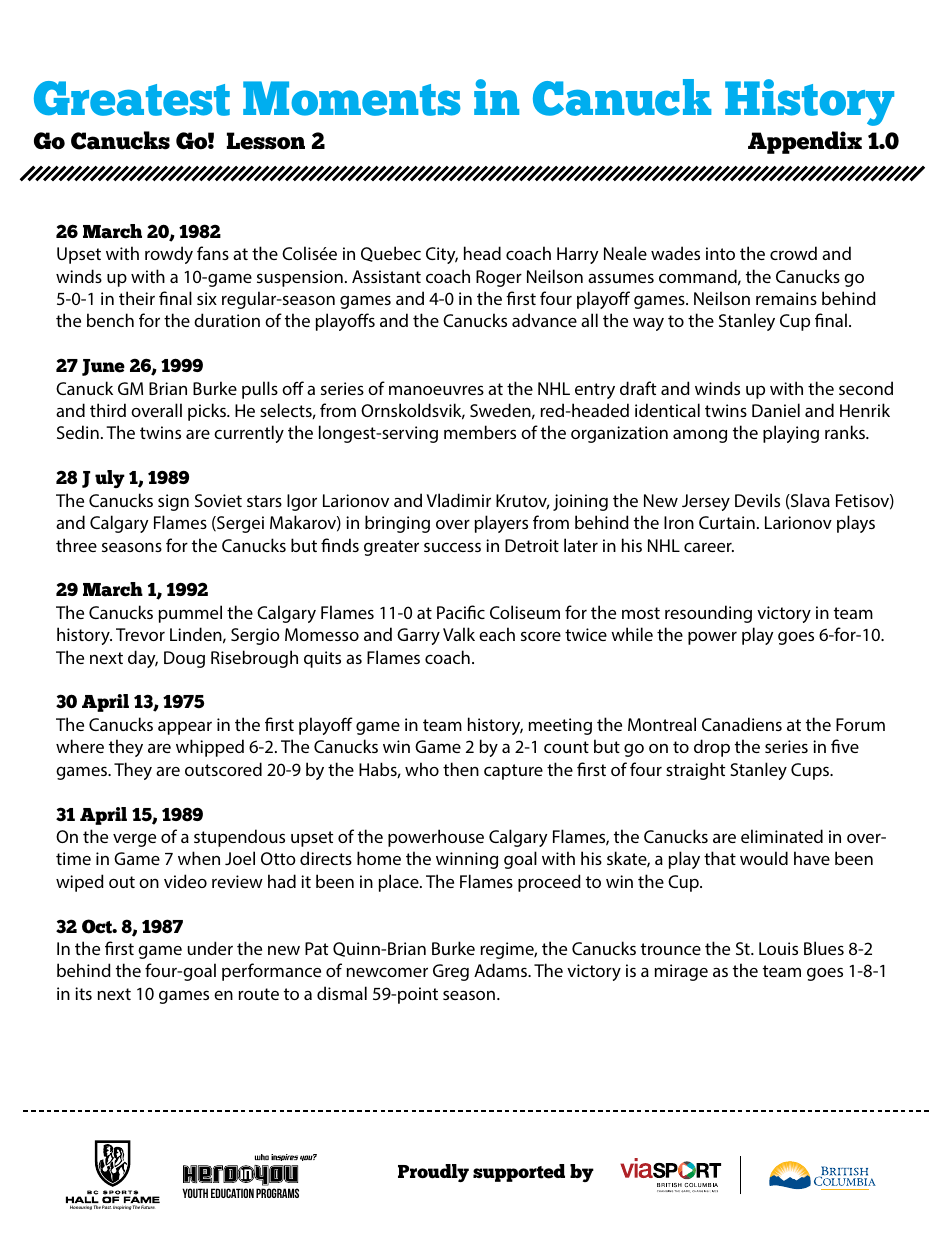 This screenshot has width=952, height=1233. Describe the element at coordinates (122, 1208) in the screenshot. I see `Inspiring` at that location.
